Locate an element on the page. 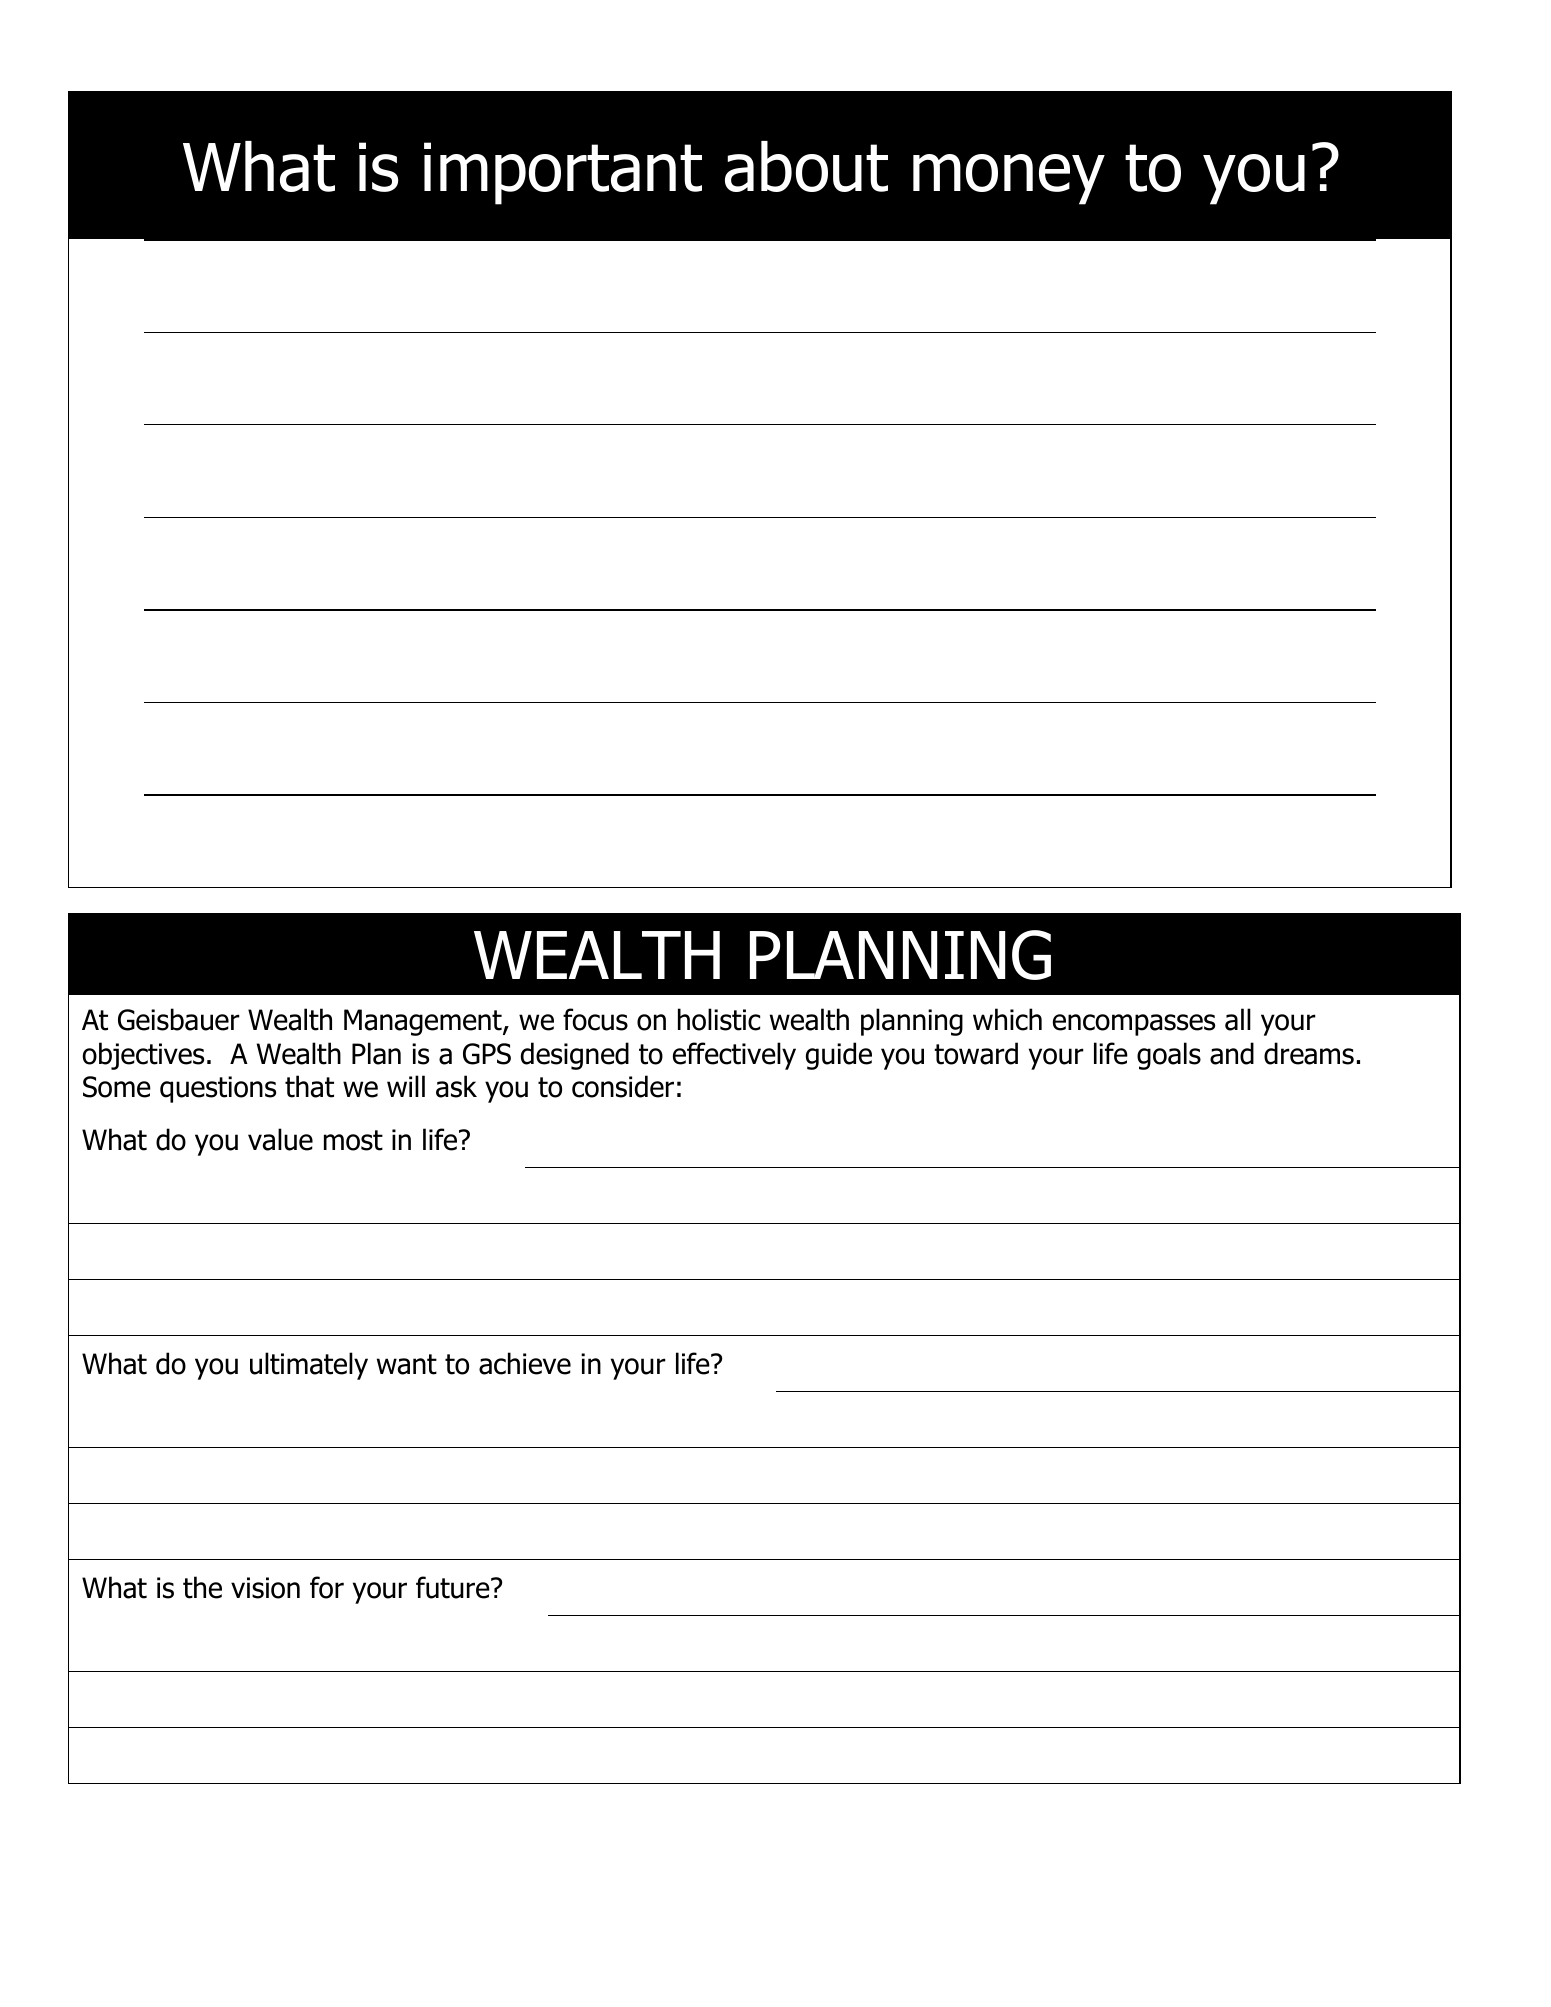 Image resolution: width=1551 pixels, height=2007 pixels. encompasses is located at coordinates (1134, 1025).
